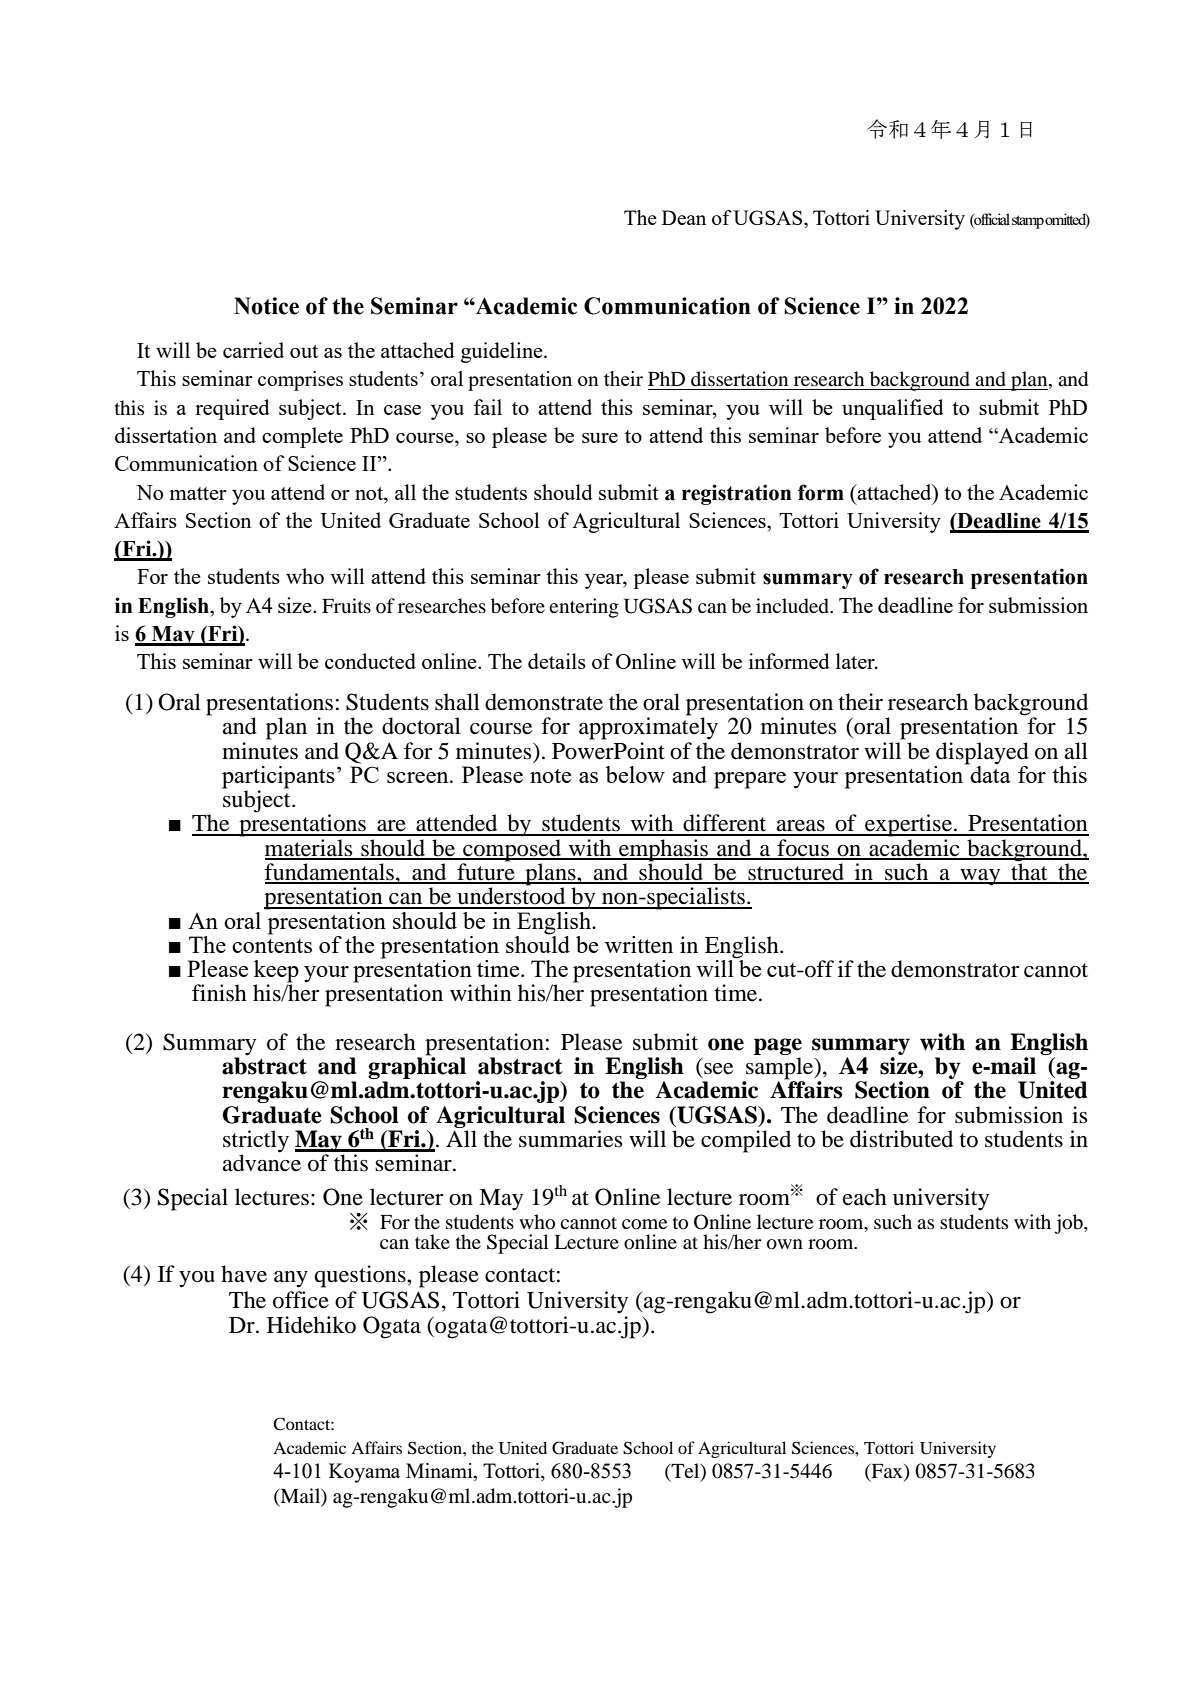  What do you see at coordinates (278, 778) in the image?
I see `participants` at bounding box center [278, 778].
